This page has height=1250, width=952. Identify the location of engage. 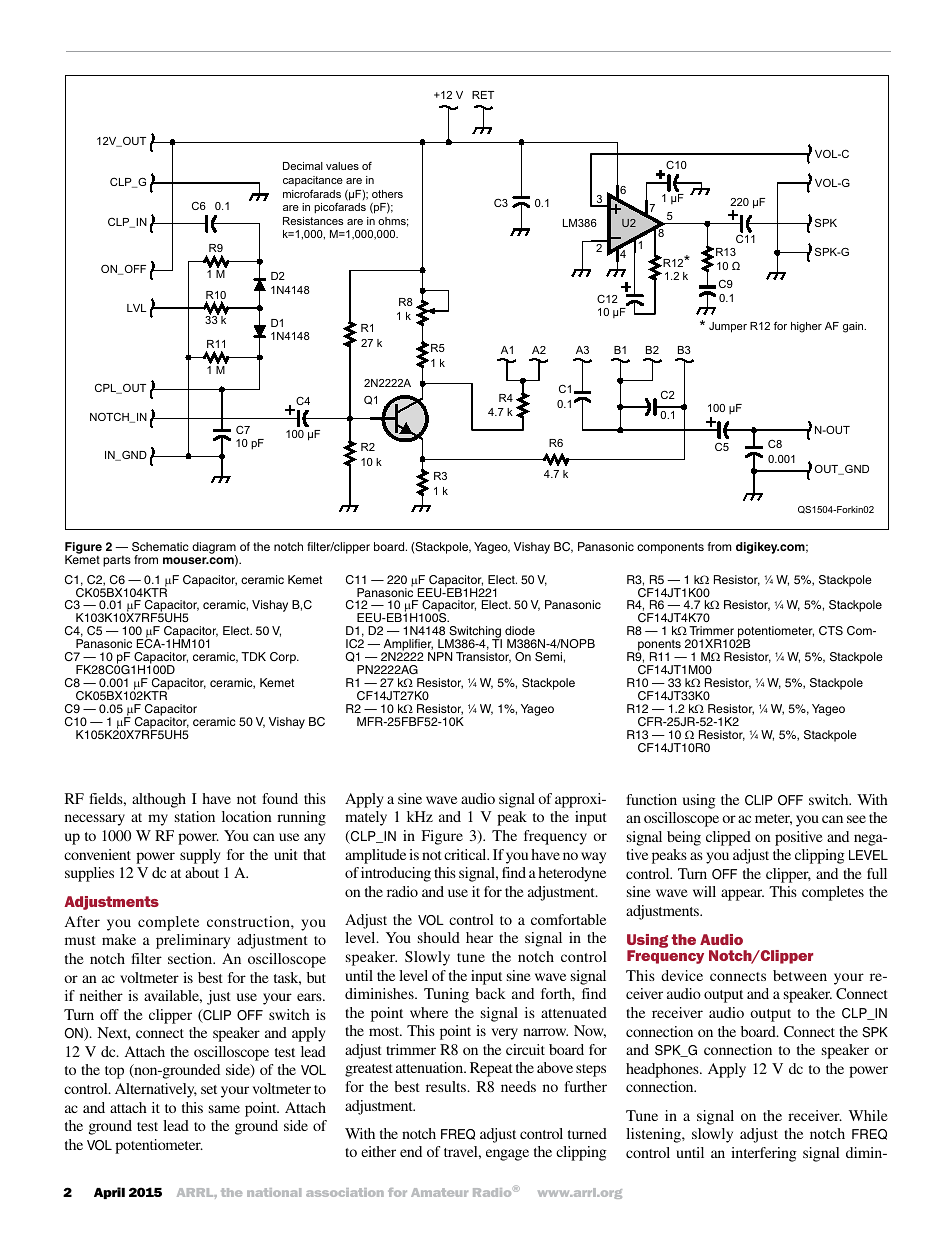
(507, 1155).
